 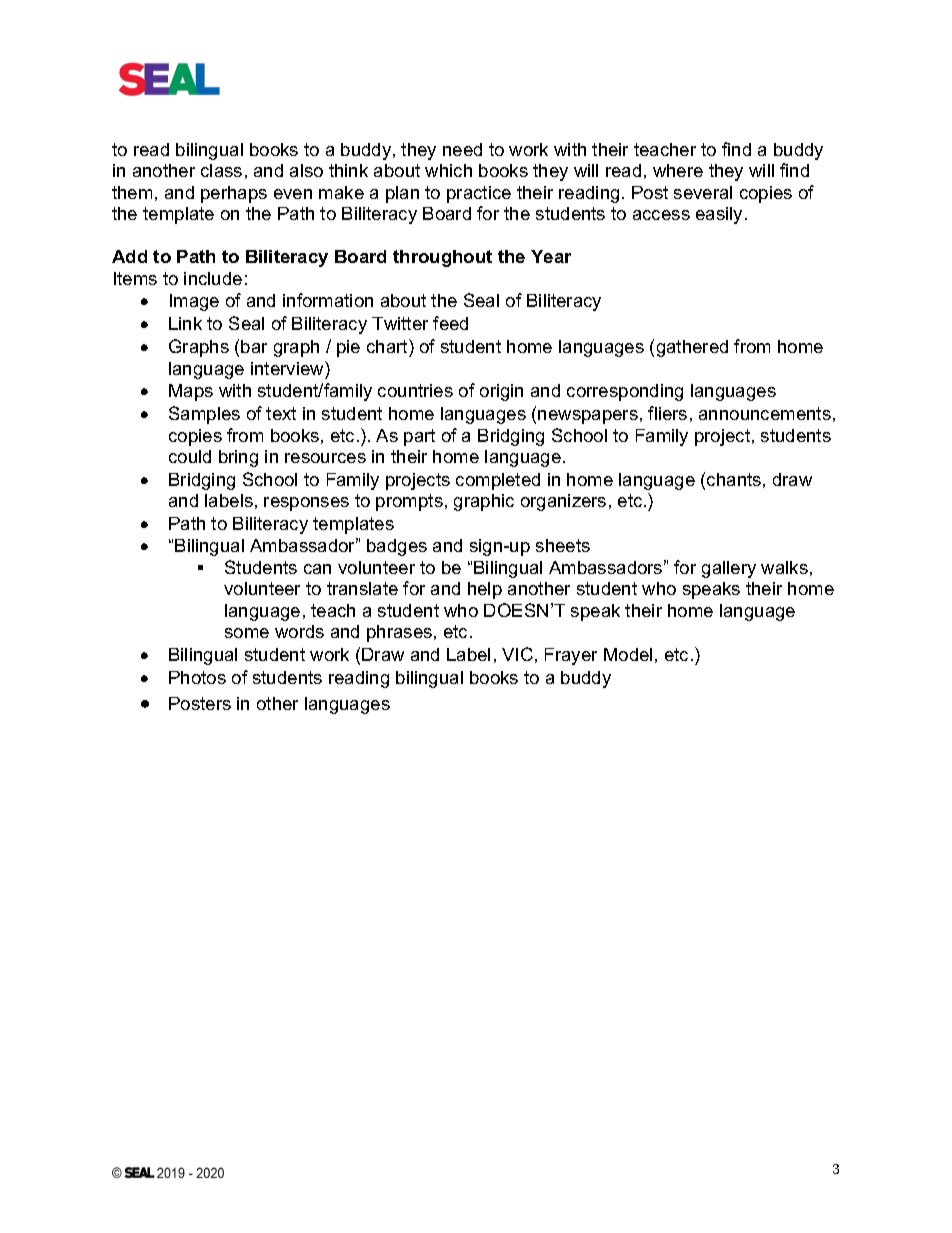 What do you see at coordinates (221, 170) in the screenshot?
I see `class` at bounding box center [221, 170].
